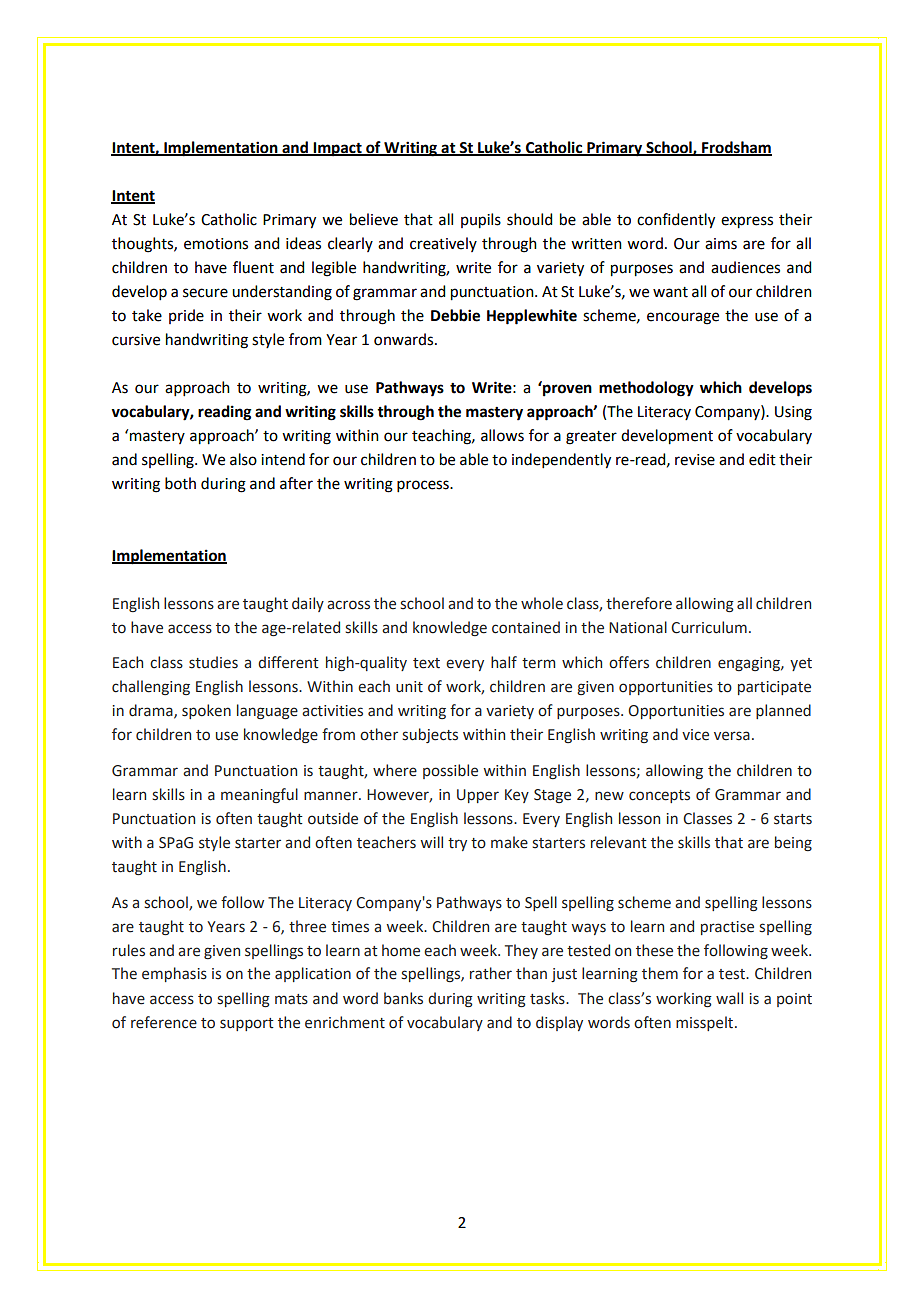  Describe the element at coordinates (729, 998) in the screenshot. I see `wall` at that location.
